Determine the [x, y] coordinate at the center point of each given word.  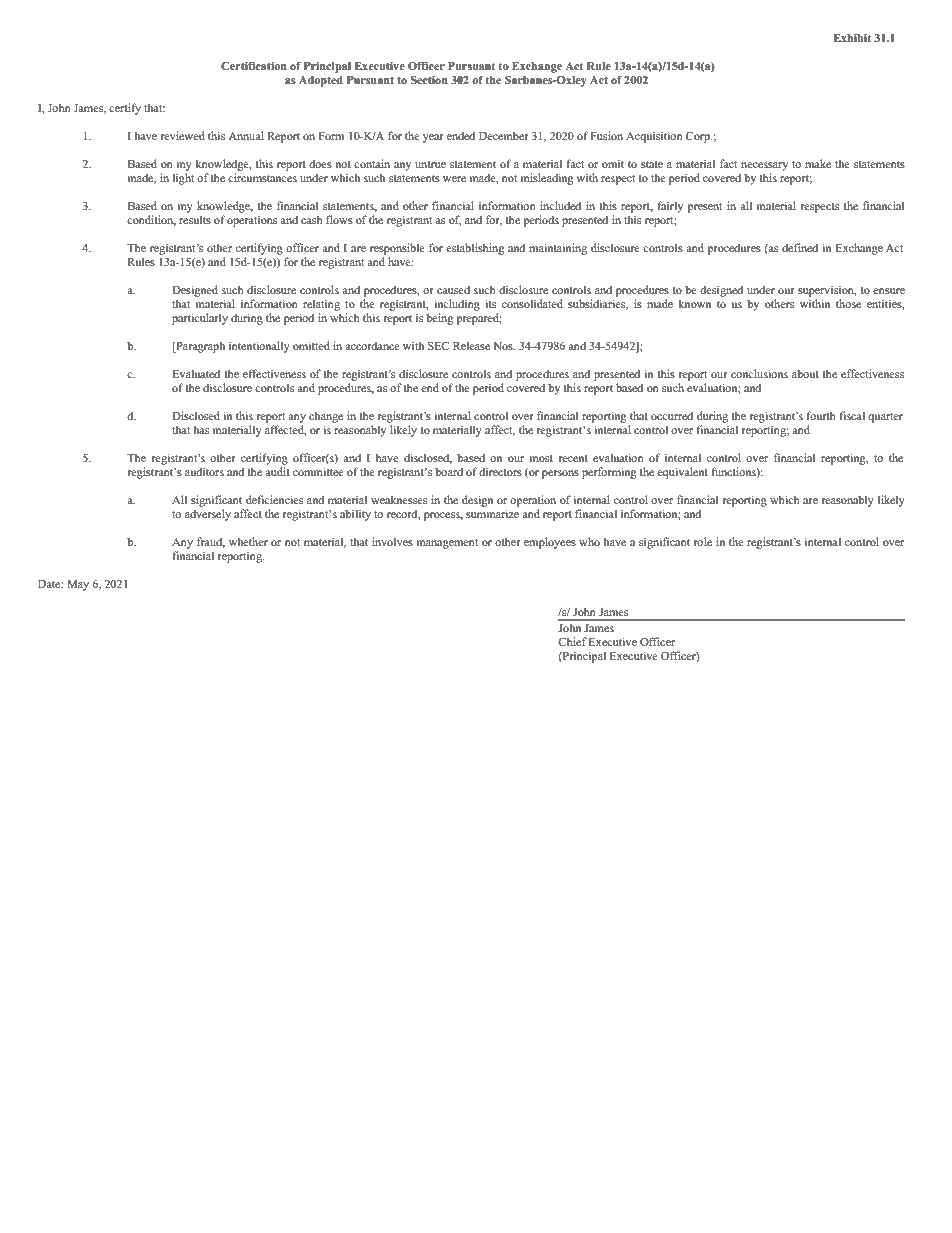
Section [429, 79]
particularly [200, 319]
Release [471, 345]
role [703, 541]
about [805, 373]
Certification [254, 65]
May [78, 585]
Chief [572, 641]
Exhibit [852, 38]
